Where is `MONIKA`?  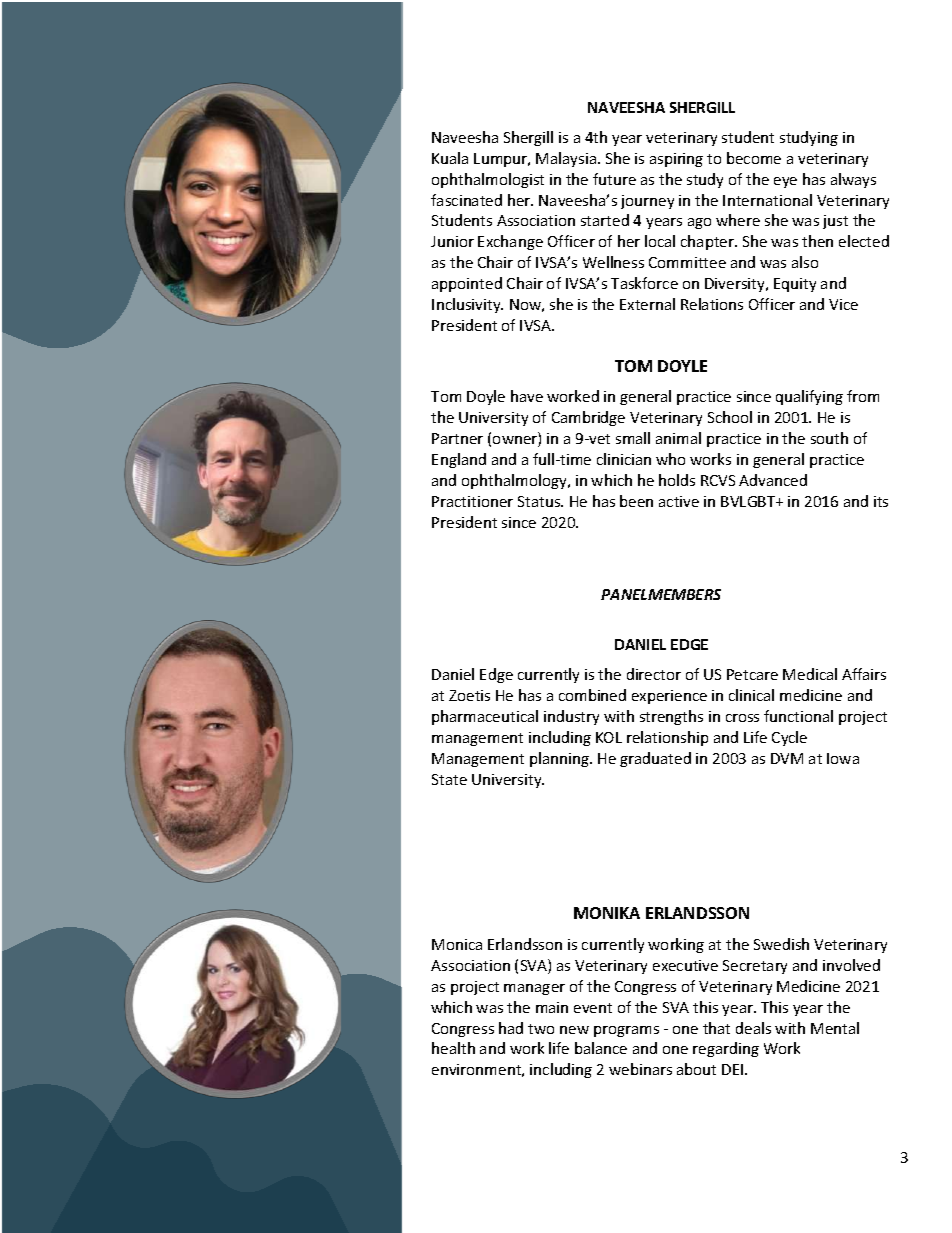 MONIKA is located at coordinates (607, 913).
